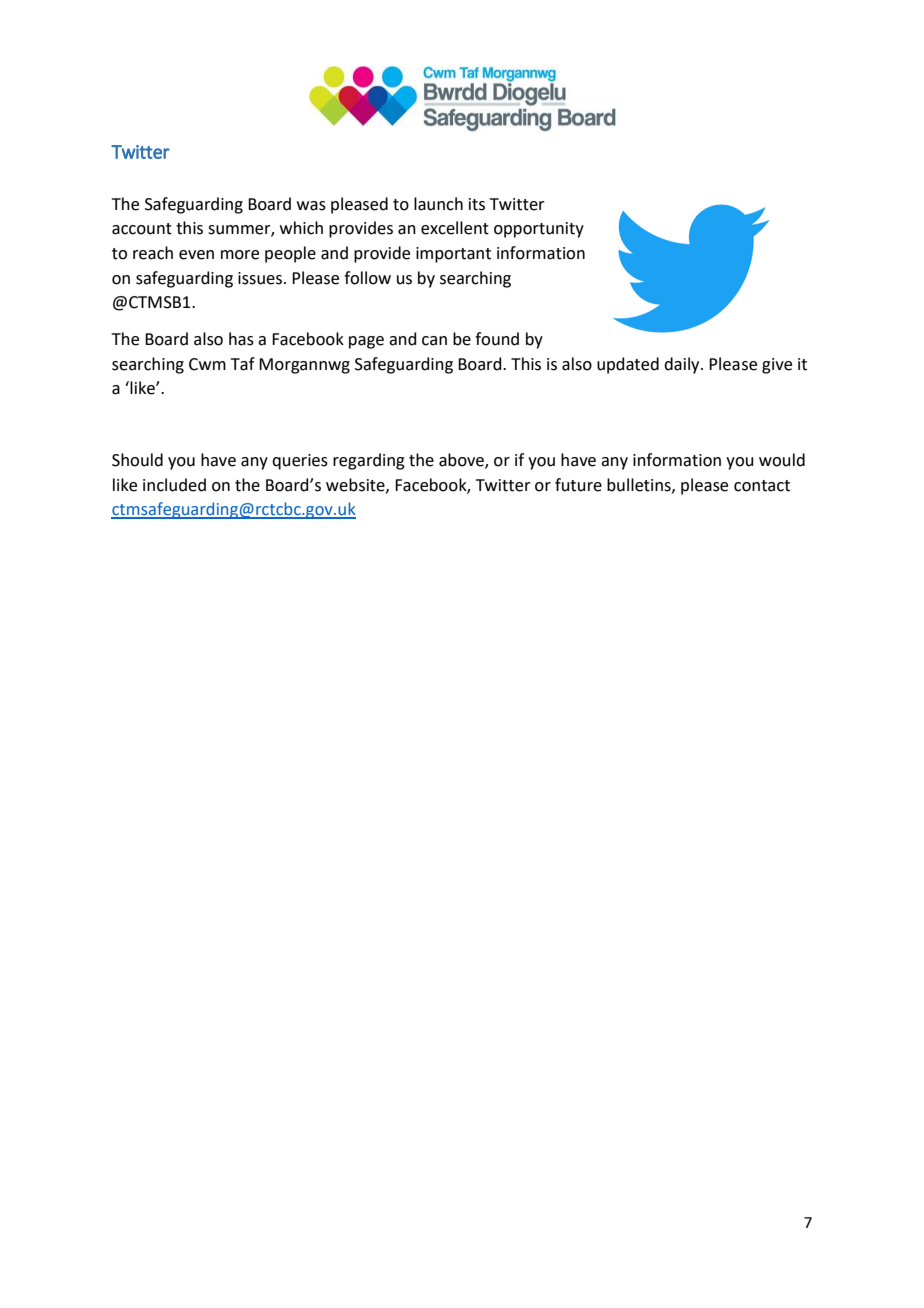 This screenshot has height=1308, width=924. What do you see at coordinates (683, 365) in the screenshot?
I see `daily` at bounding box center [683, 365].
